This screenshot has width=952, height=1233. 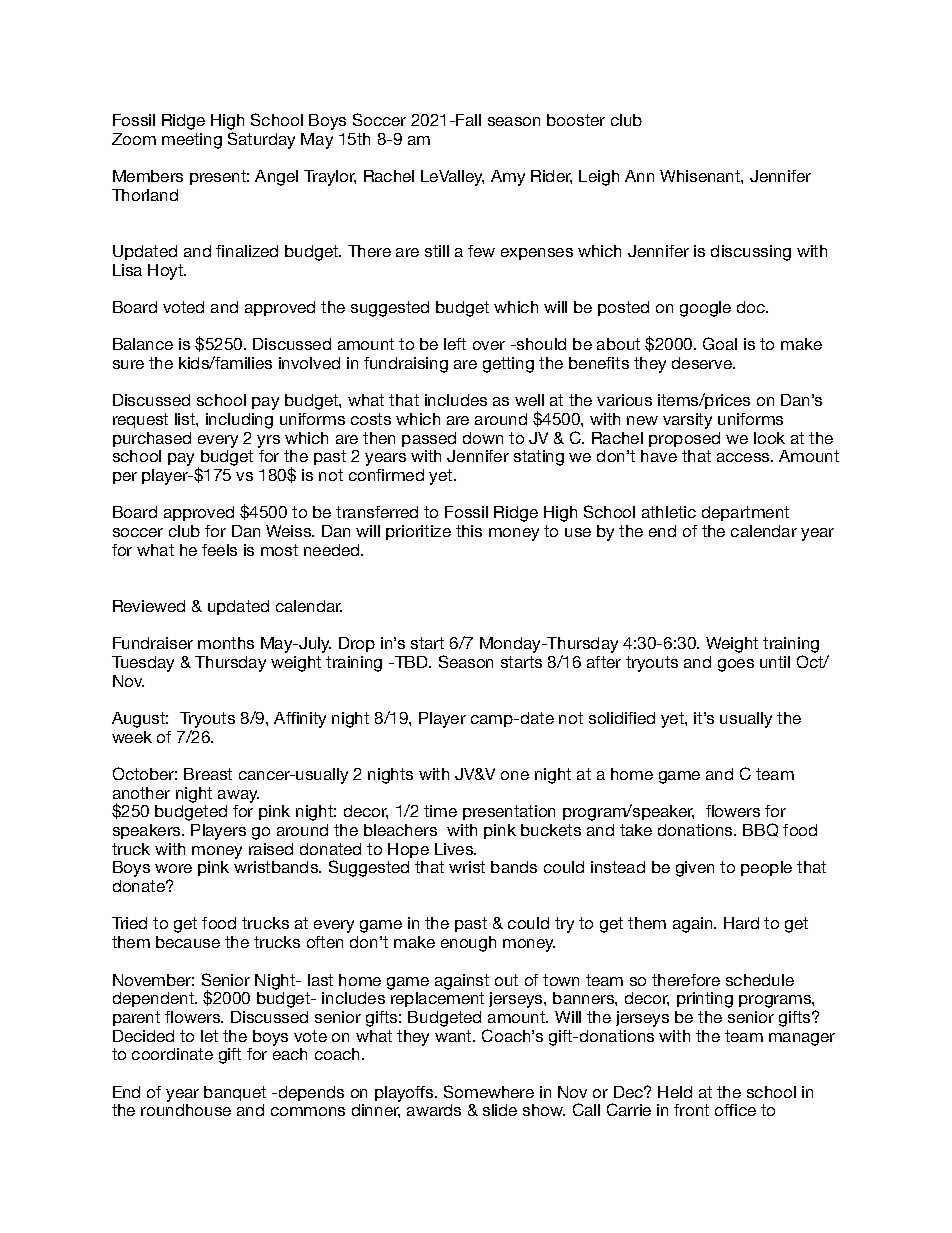 What do you see at coordinates (483, 438) in the screenshot?
I see `down` at bounding box center [483, 438].
